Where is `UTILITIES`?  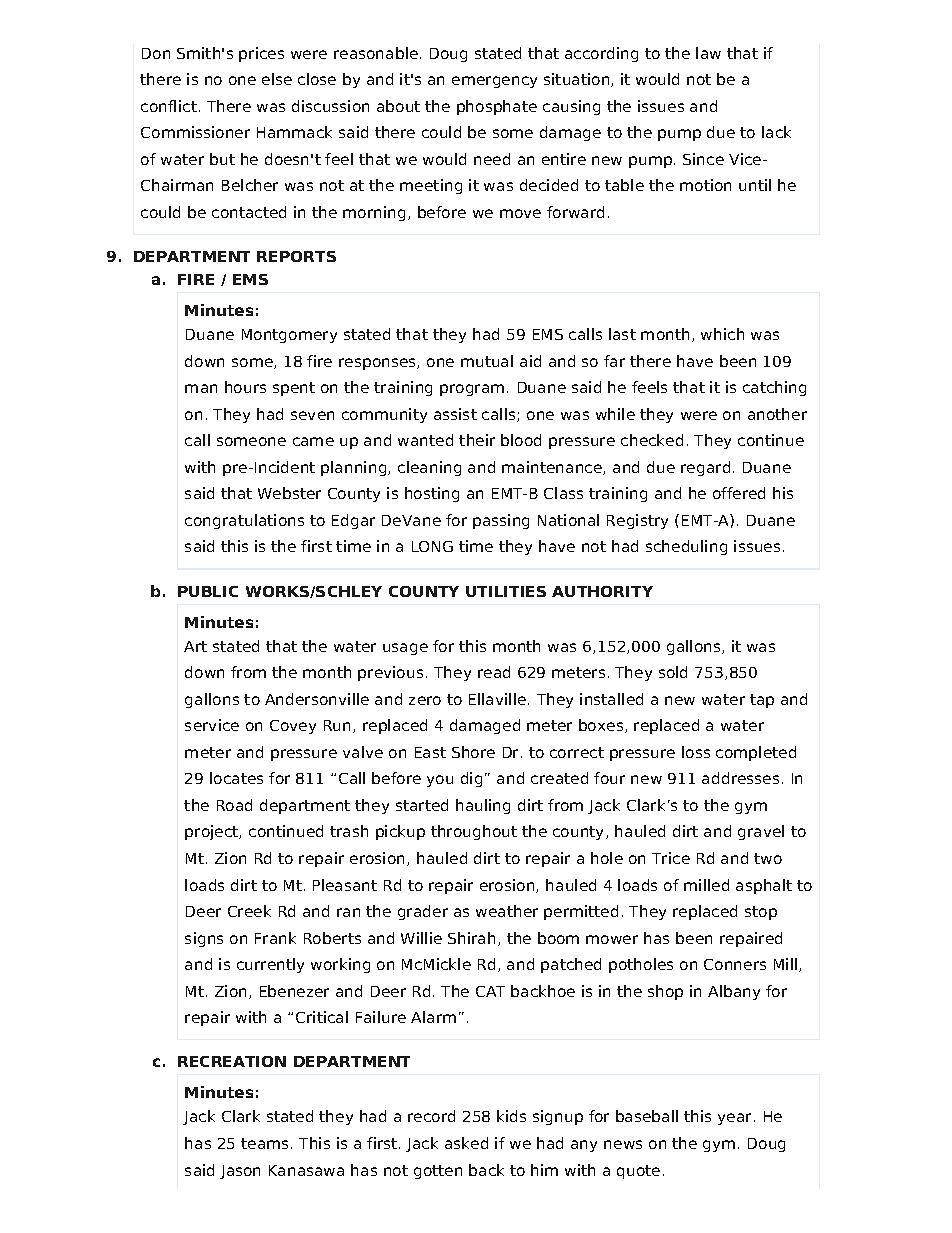 UTILITIES is located at coordinates (506, 591).
